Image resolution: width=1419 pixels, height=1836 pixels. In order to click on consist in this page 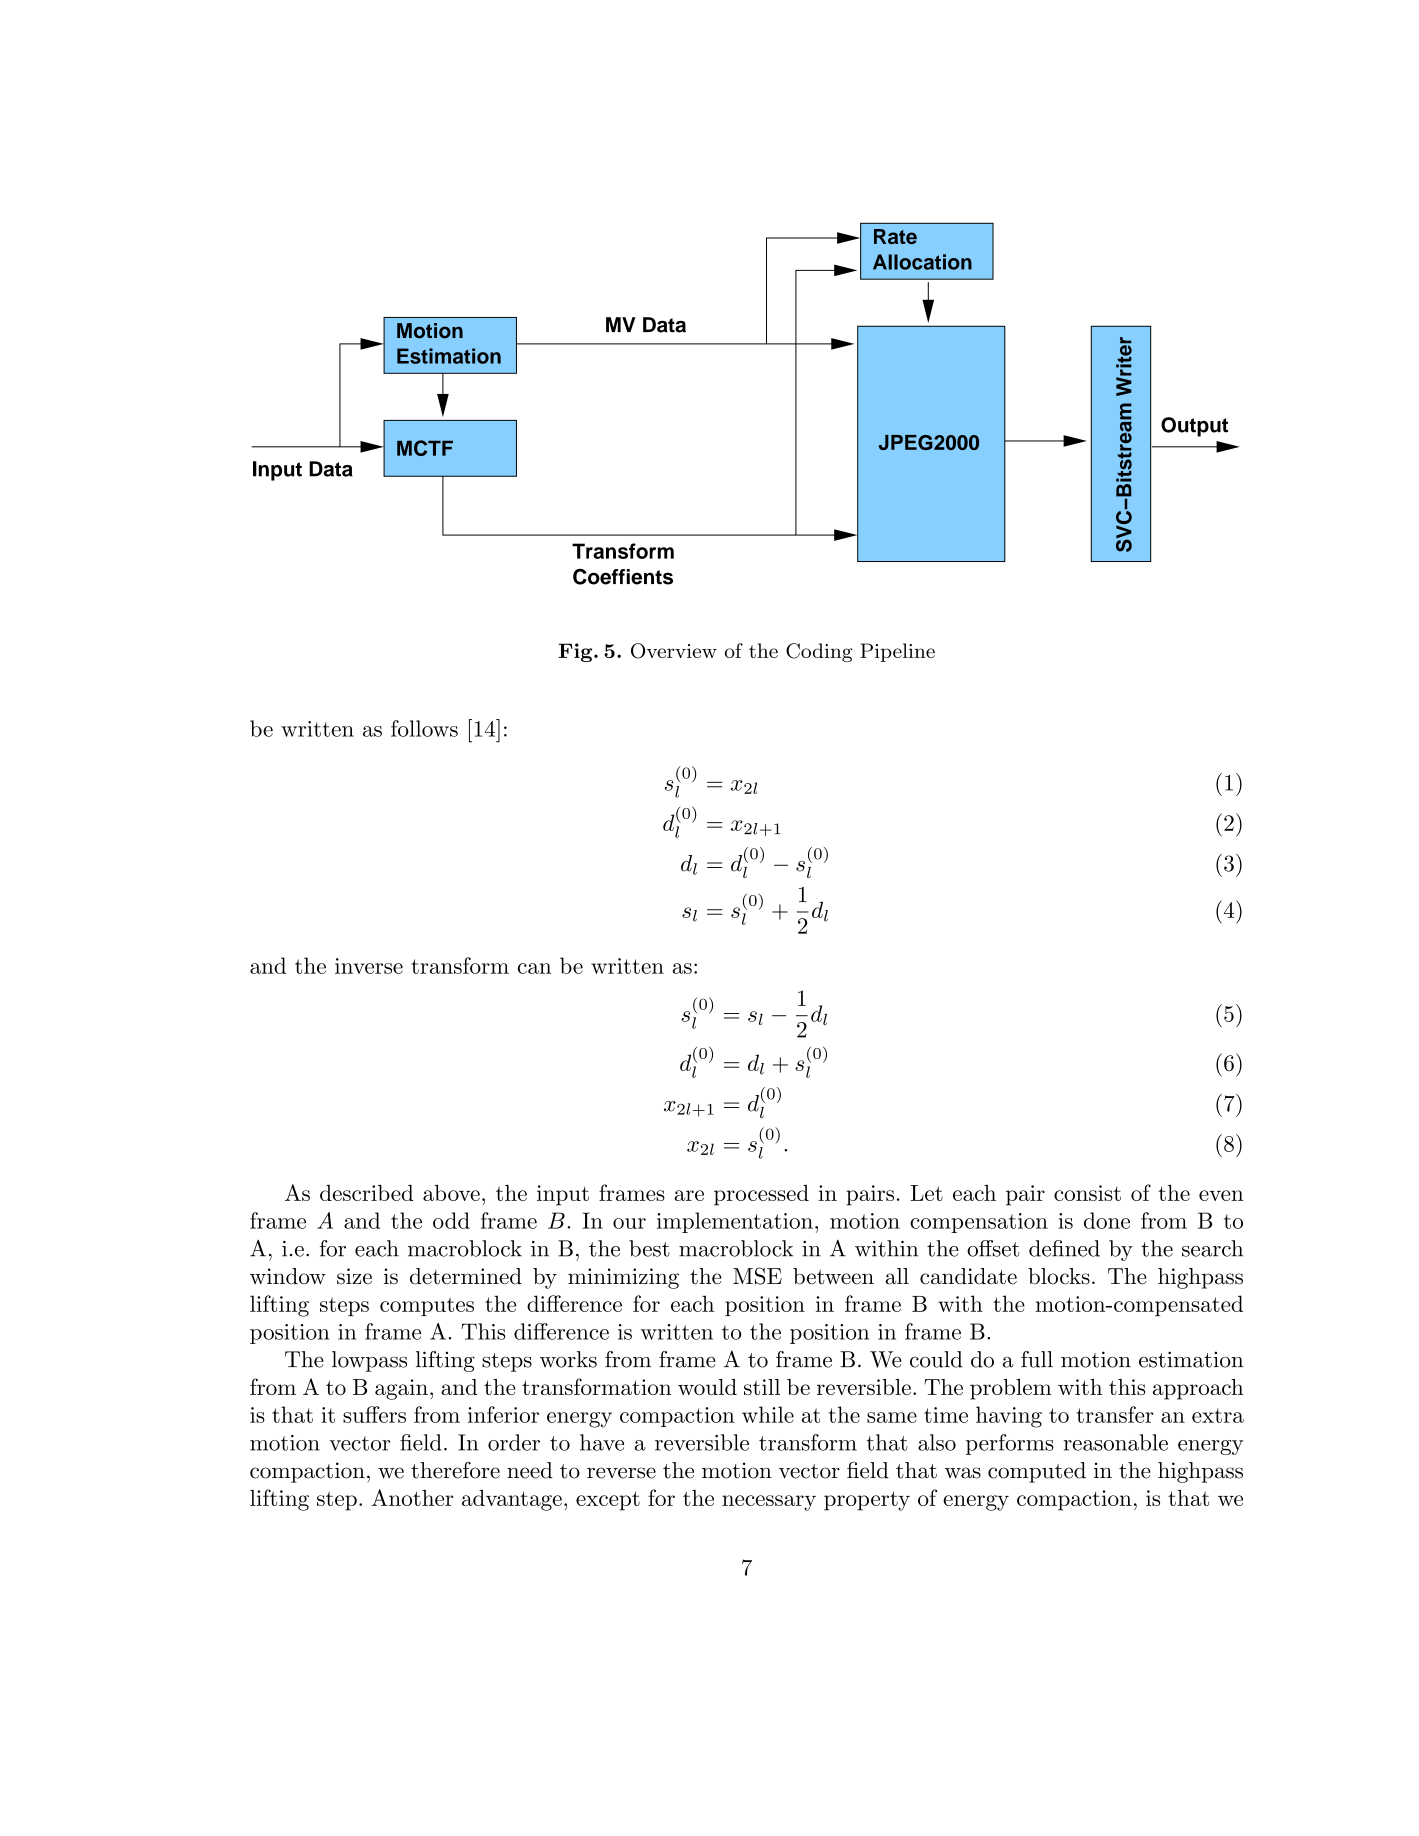, I will do `click(1087, 1193)`.
